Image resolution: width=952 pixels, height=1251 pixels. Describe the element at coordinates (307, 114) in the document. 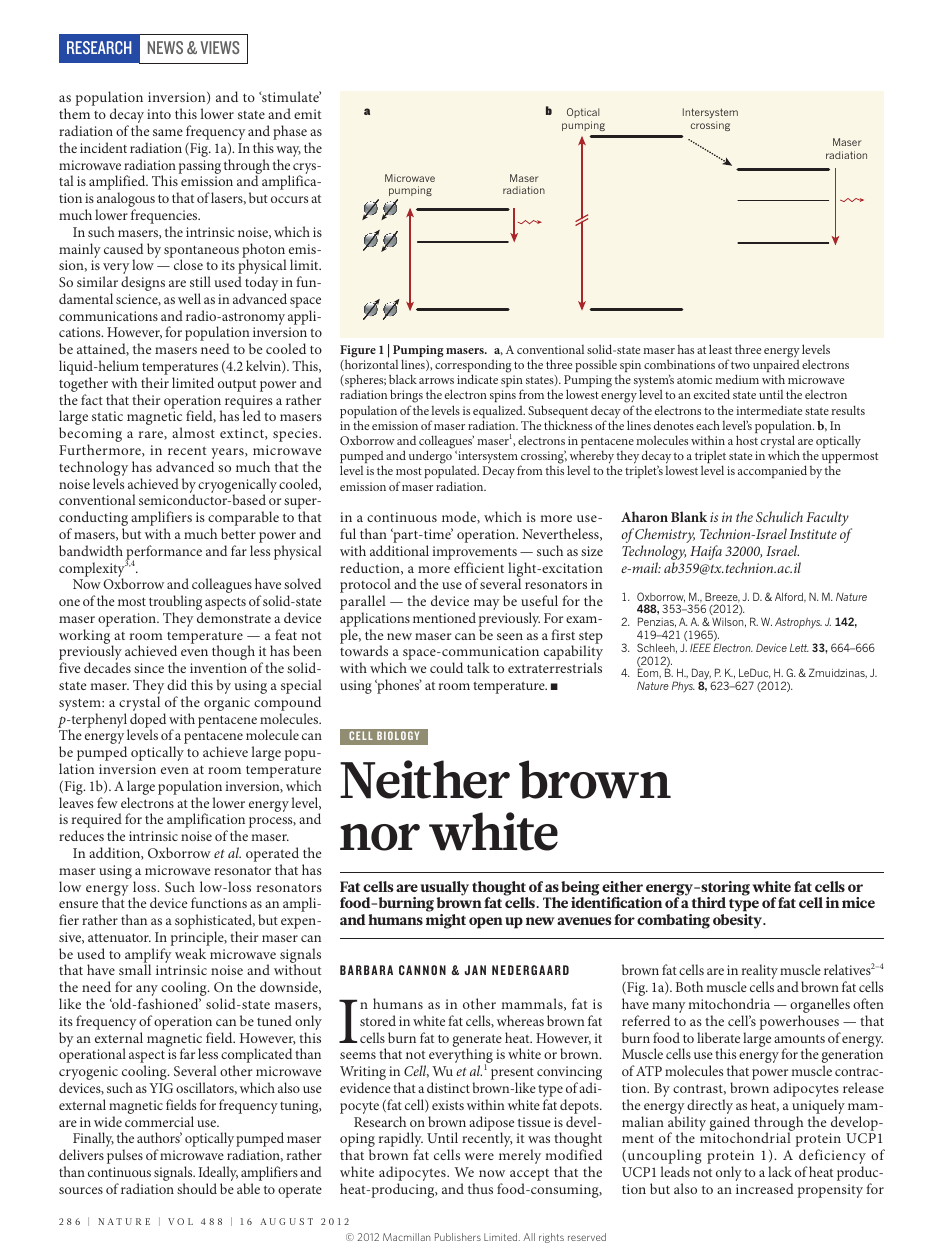

I see `emit` at that location.
